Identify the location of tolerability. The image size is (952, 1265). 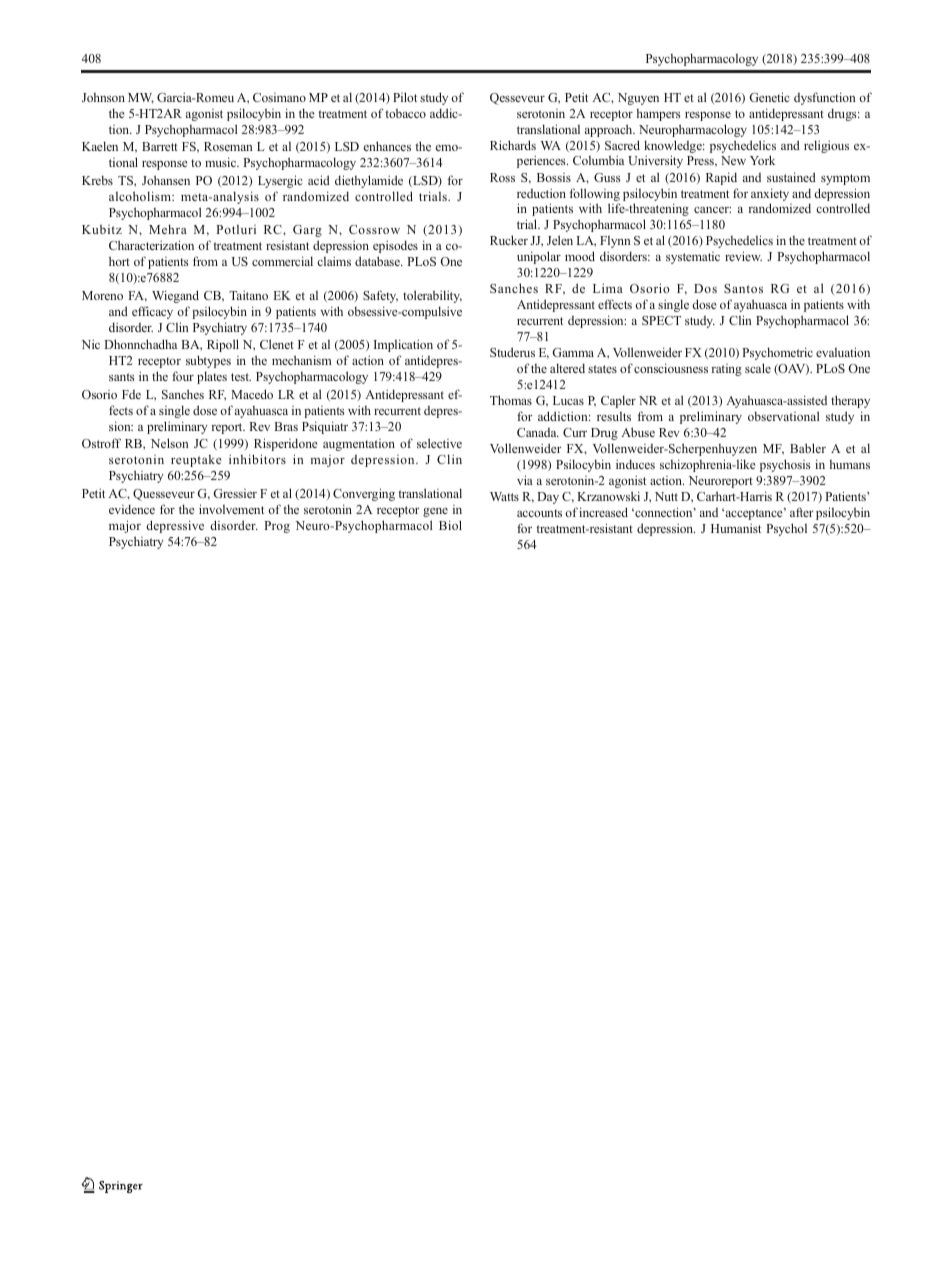
(432, 296).
